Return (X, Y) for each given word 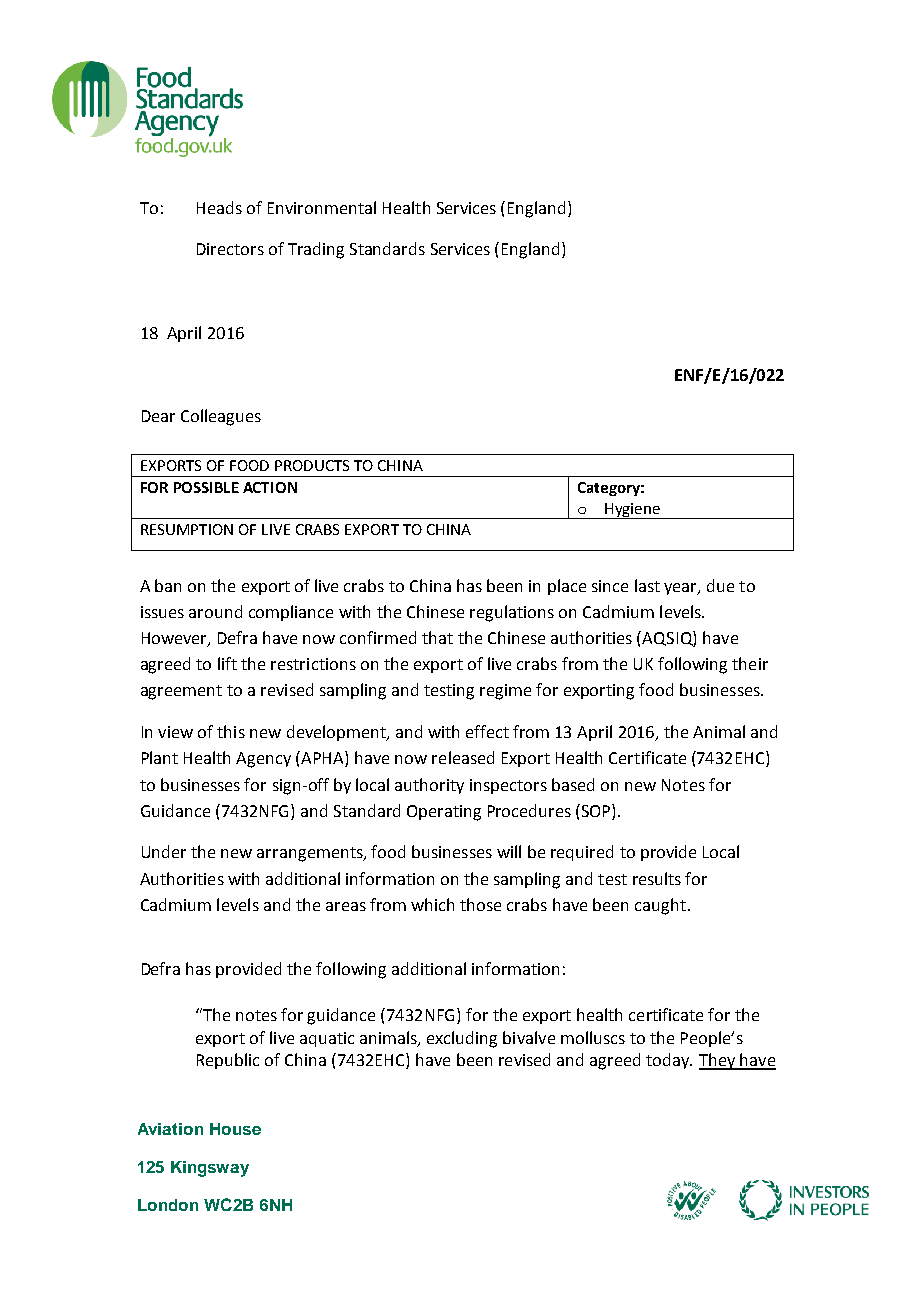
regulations (512, 613)
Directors (230, 249)
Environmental (322, 207)
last (647, 585)
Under (164, 851)
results (657, 878)
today (669, 1061)
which (432, 904)
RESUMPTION (187, 529)
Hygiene (633, 511)
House (235, 1129)
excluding (462, 1039)
